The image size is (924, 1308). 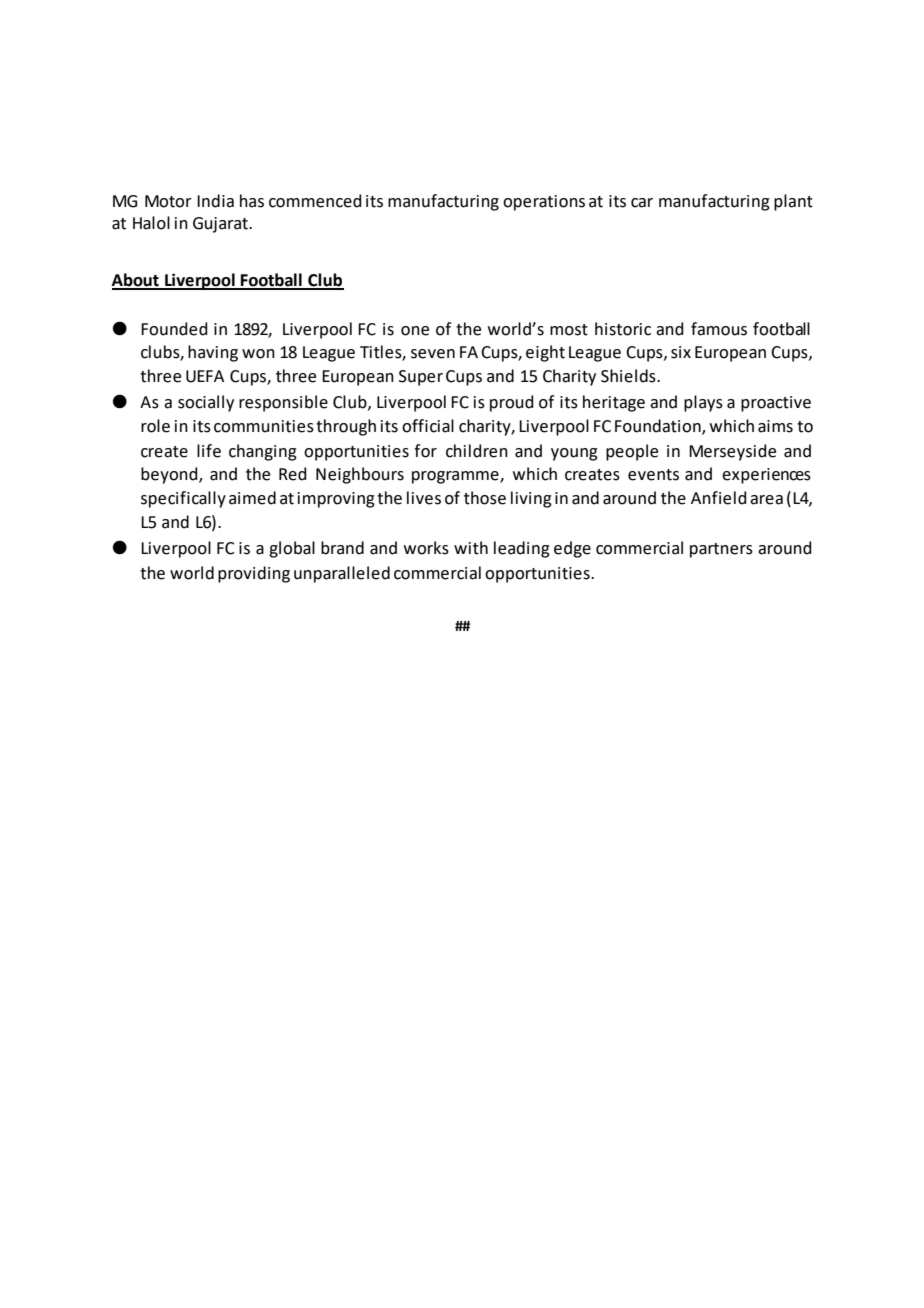 I want to click on India, so click(x=215, y=201).
